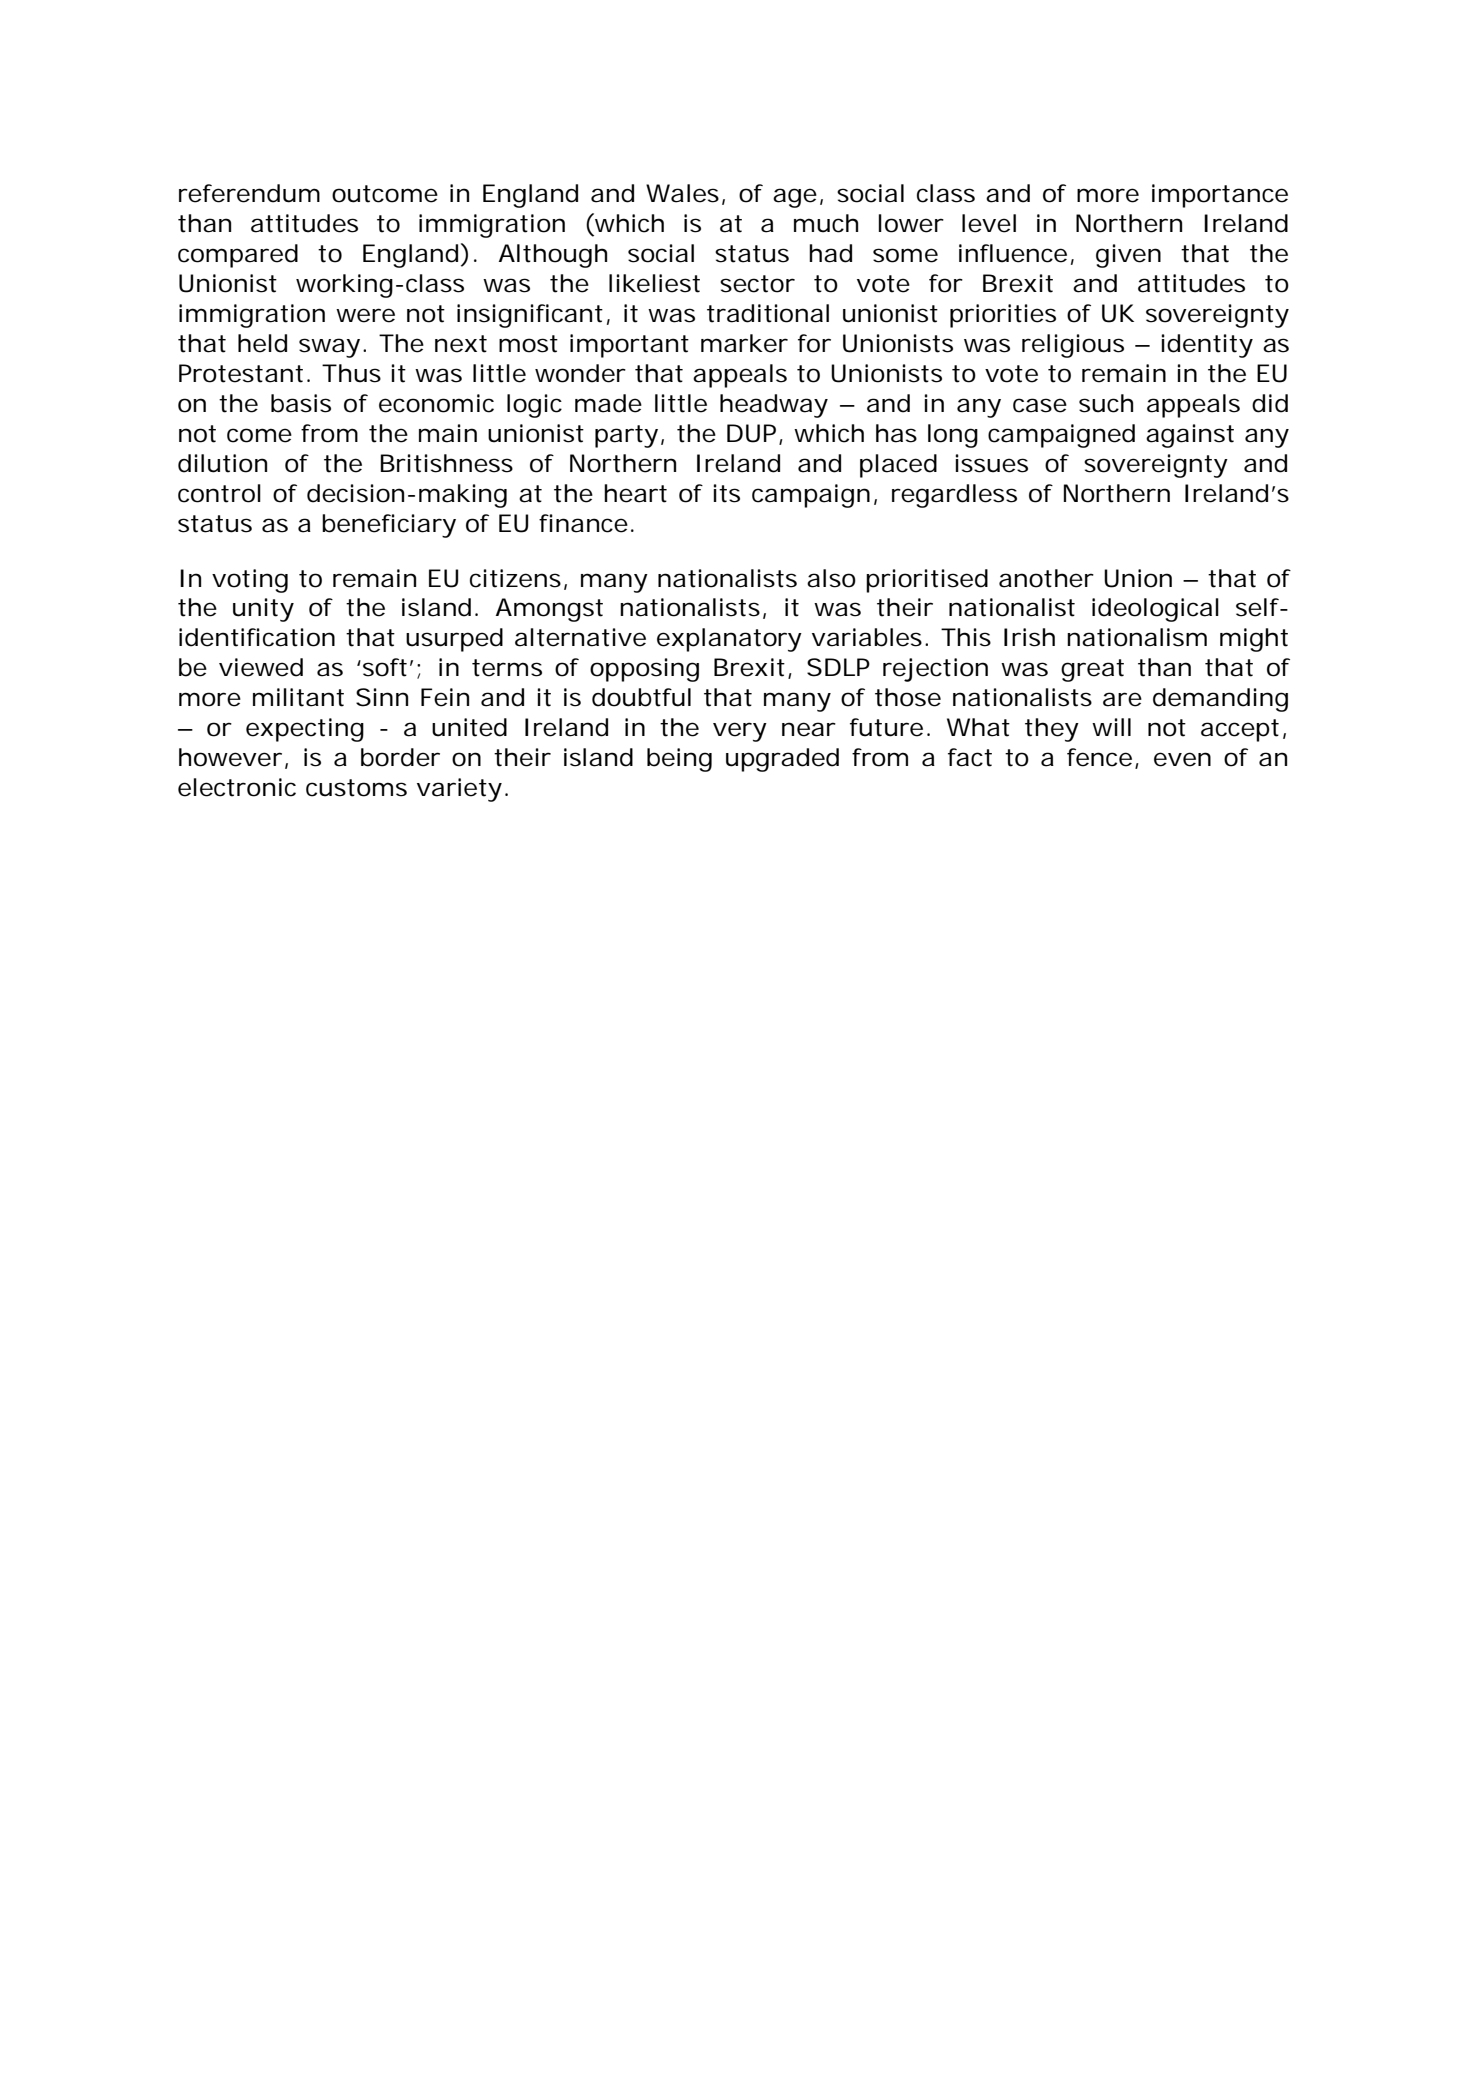  I want to click on importance, so click(1220, 196).
